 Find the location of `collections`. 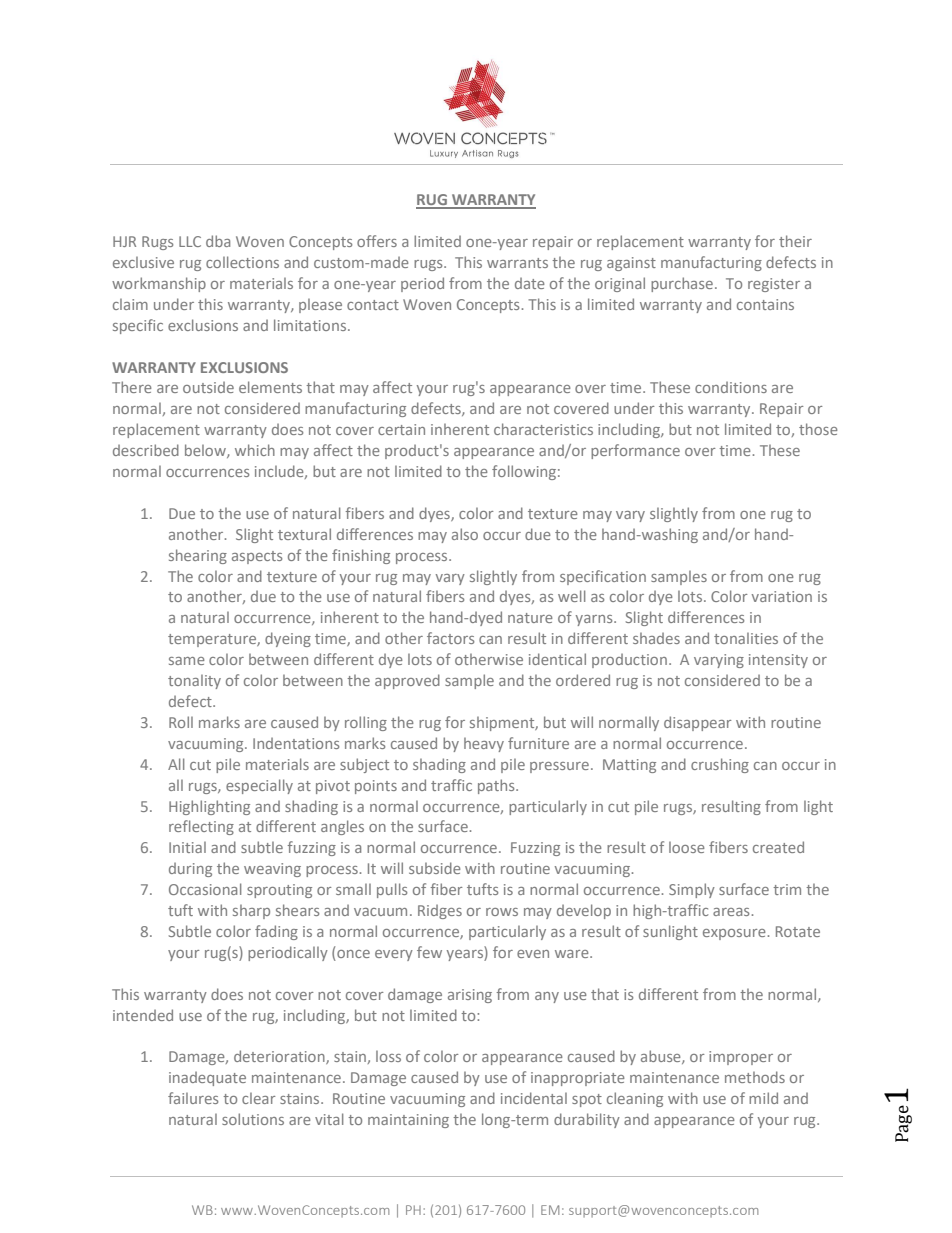

collections is located at coordinates (242, 262).
